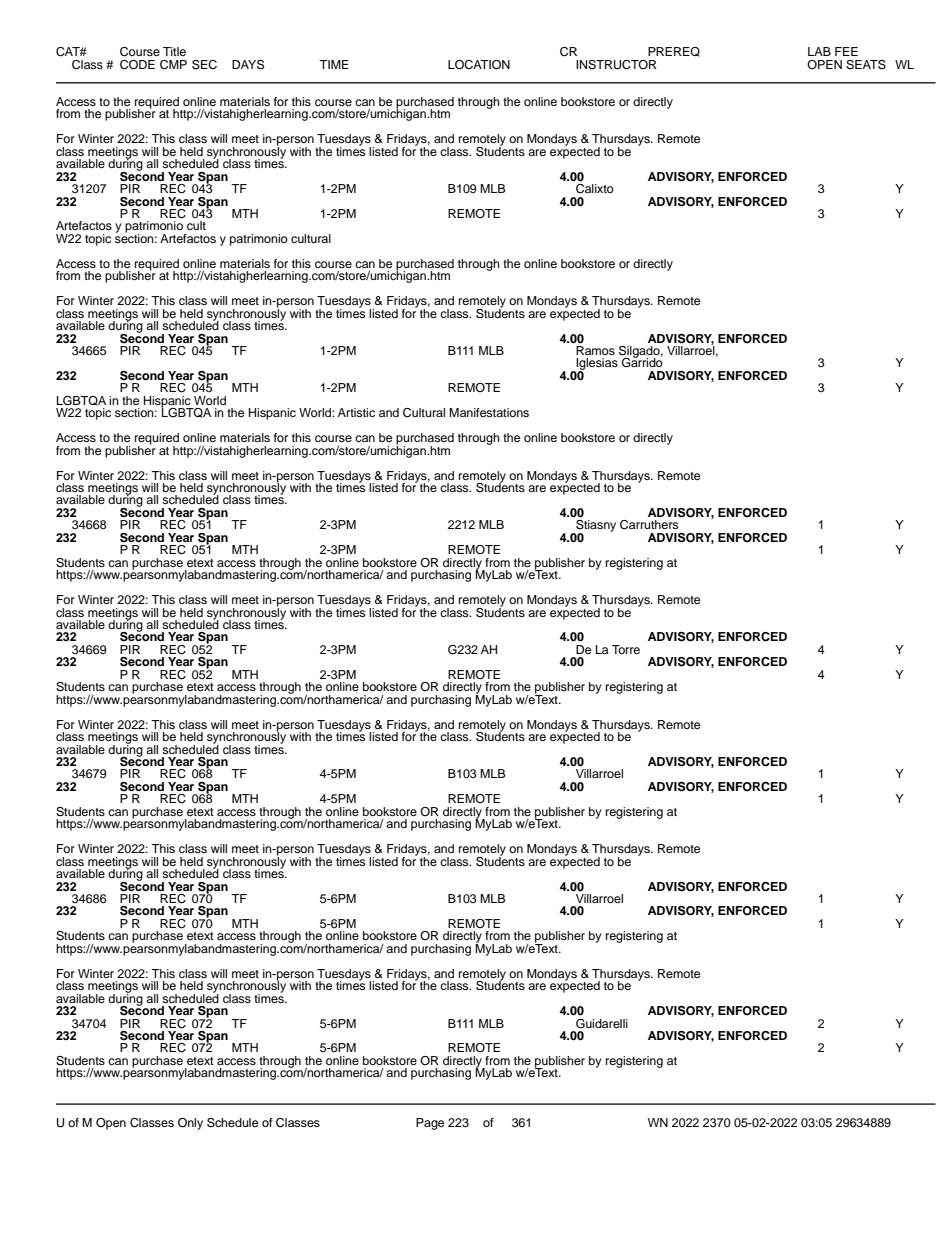 This image has height=1233, width=952. What do you see at coordinates (356, 412) in the image?
I see `Artistic` at bounding box center [356, 412].
